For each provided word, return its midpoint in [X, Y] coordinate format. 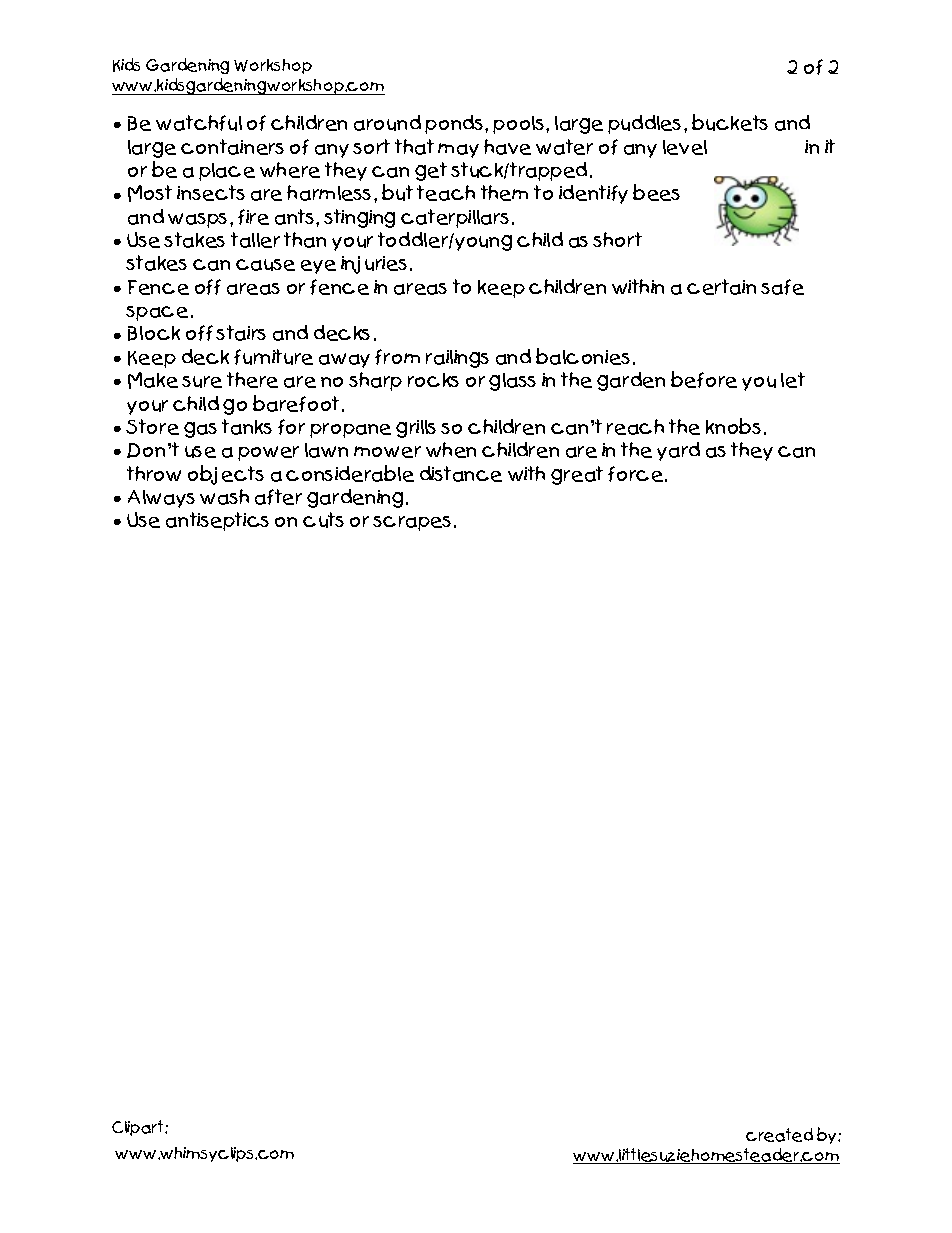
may [458, 150]
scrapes [412, 523]
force [635, 474]
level [685, 147]
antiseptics [217, 521]
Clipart [139, 1128]
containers [232, 147]
